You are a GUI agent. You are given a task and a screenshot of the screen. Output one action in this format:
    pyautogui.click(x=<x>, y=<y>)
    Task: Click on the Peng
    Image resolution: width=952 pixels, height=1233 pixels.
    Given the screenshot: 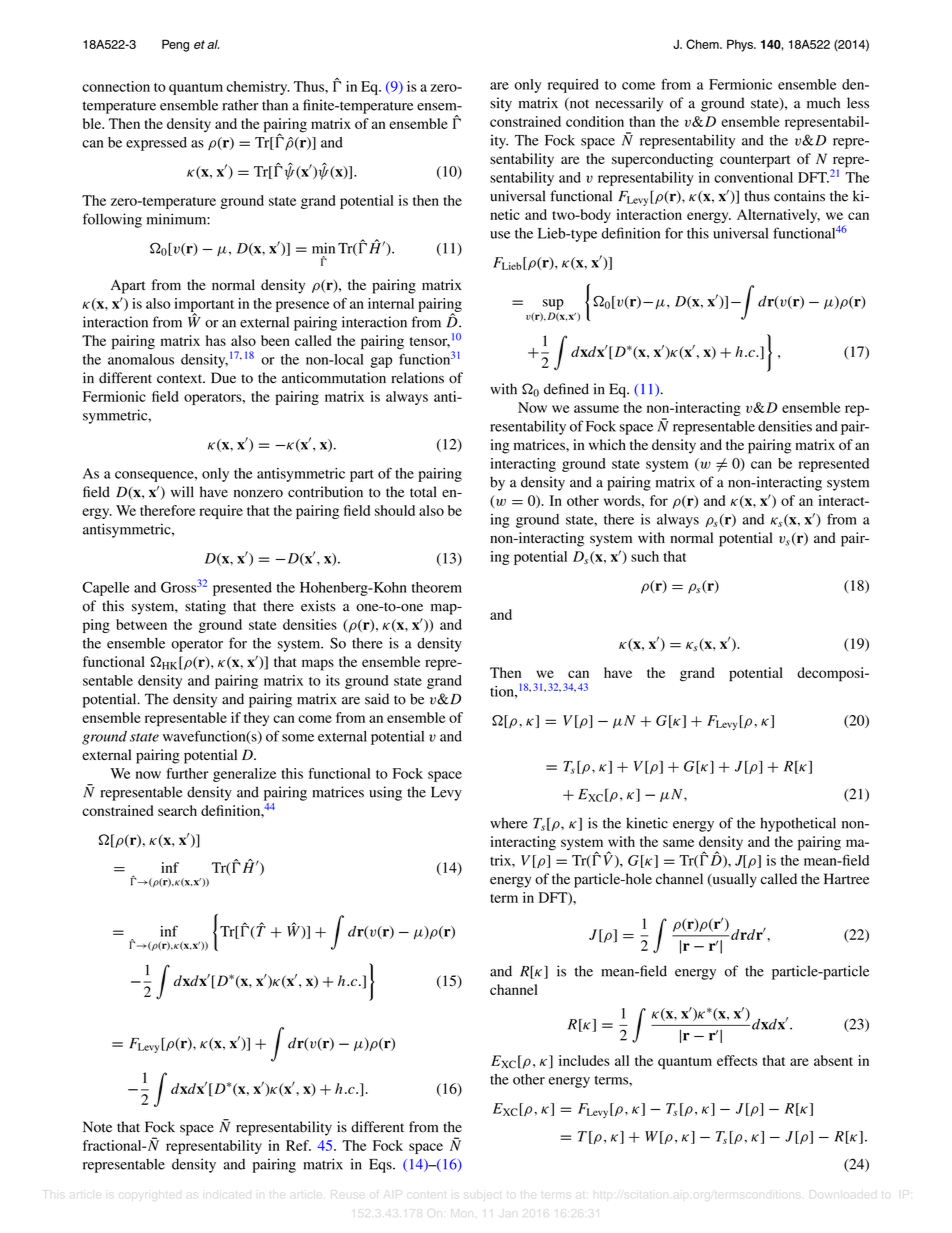 What is the action you would take?
    pyautogui.click(x=175, y=45)
